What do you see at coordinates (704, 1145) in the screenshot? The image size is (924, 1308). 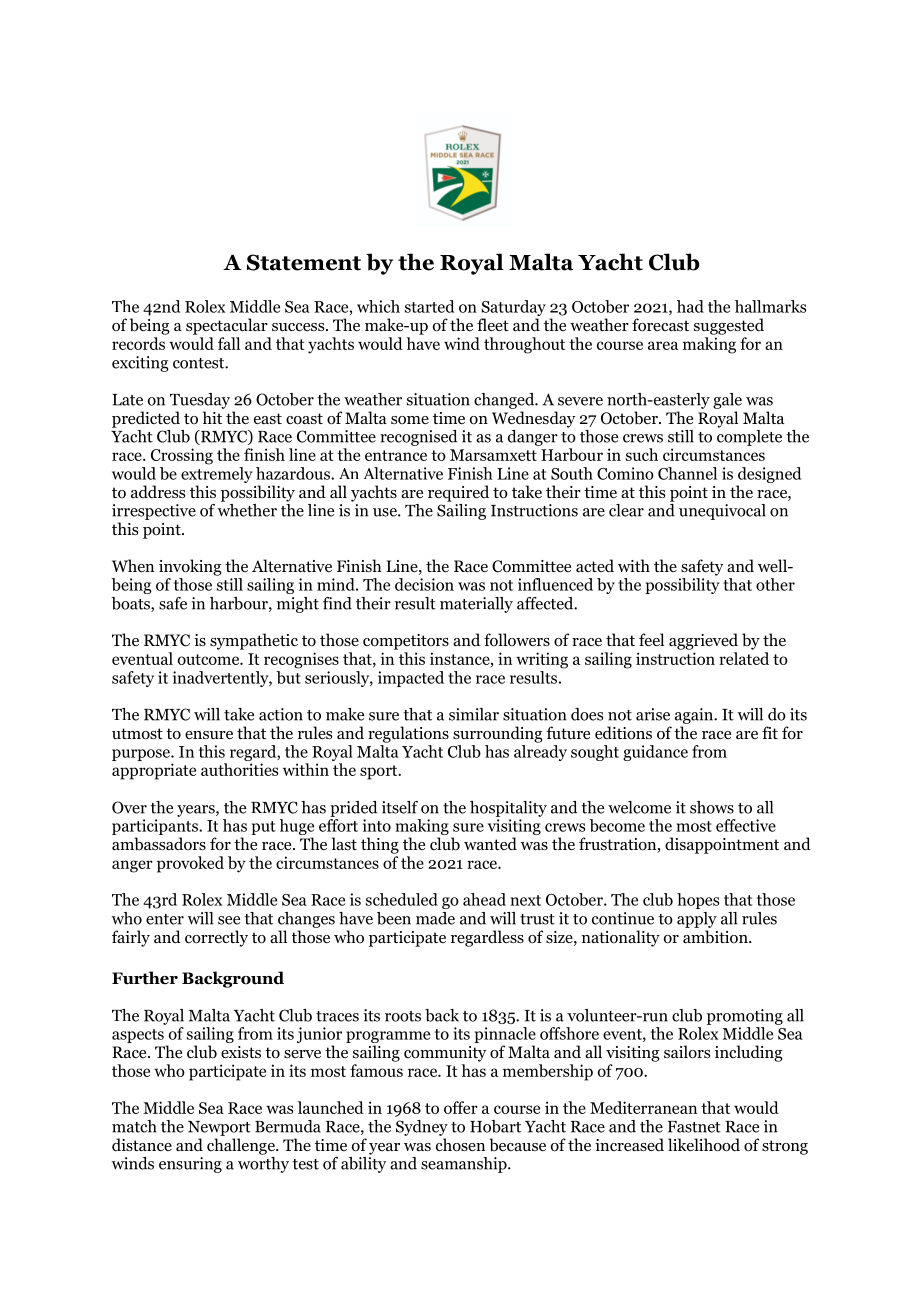 I see `likelihood` at bounding box center [704, 1145].
